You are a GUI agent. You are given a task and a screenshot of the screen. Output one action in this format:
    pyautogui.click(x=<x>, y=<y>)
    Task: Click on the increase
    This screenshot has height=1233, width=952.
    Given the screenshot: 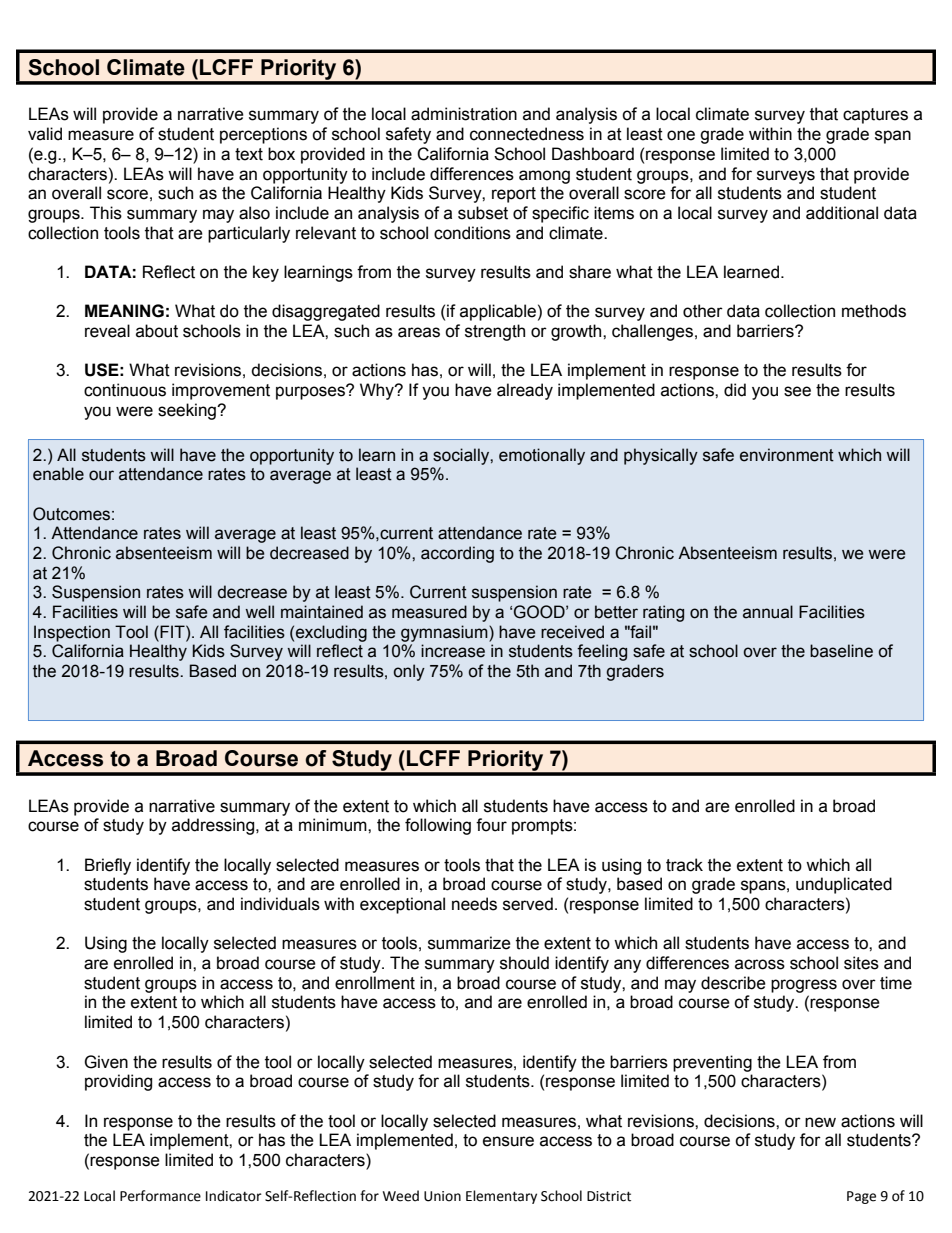 What is the action you would take?
    pyautogui.click(x=453, y=651)
